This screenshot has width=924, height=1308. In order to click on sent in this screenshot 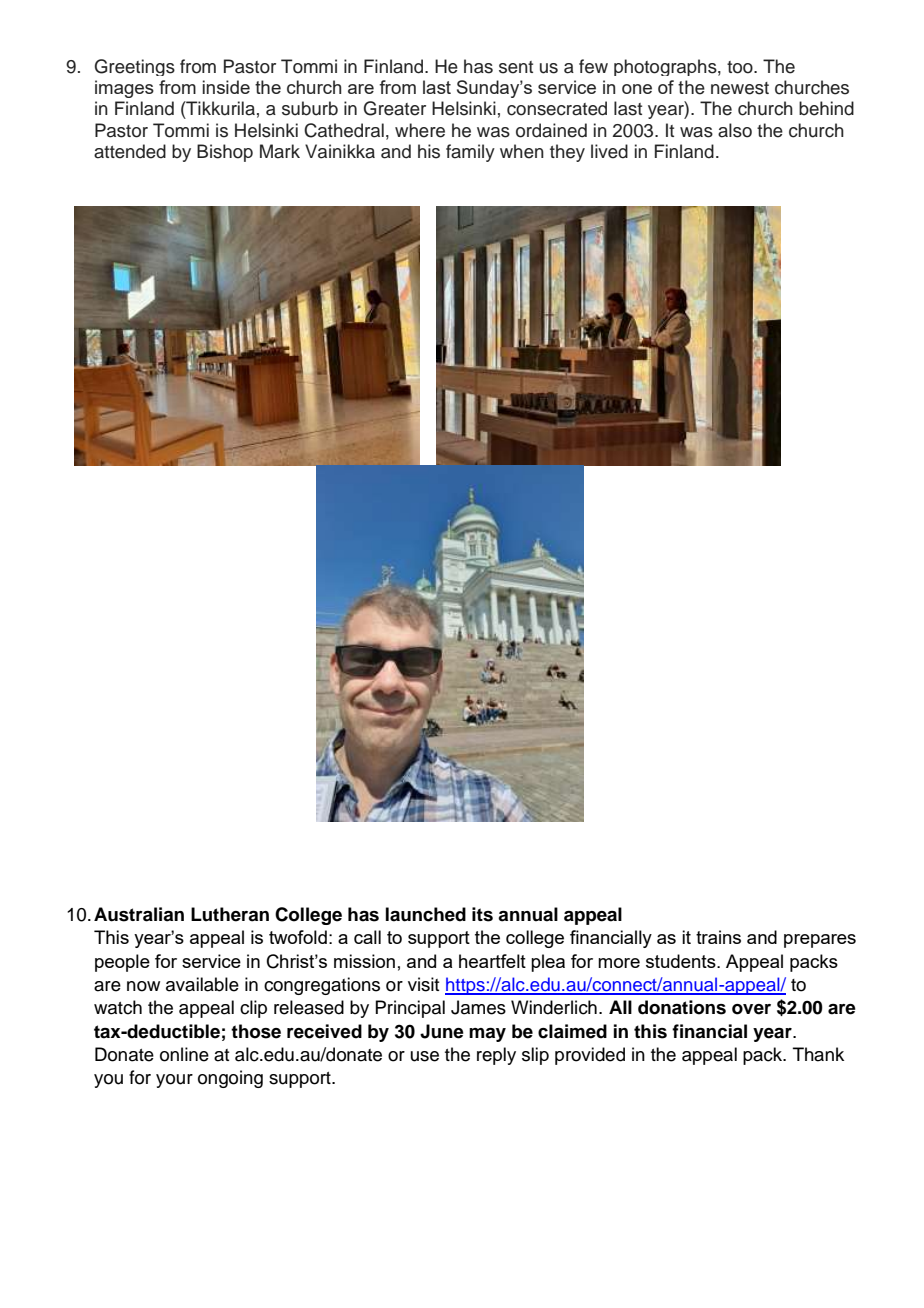, I will do `click(516, 67)`.
